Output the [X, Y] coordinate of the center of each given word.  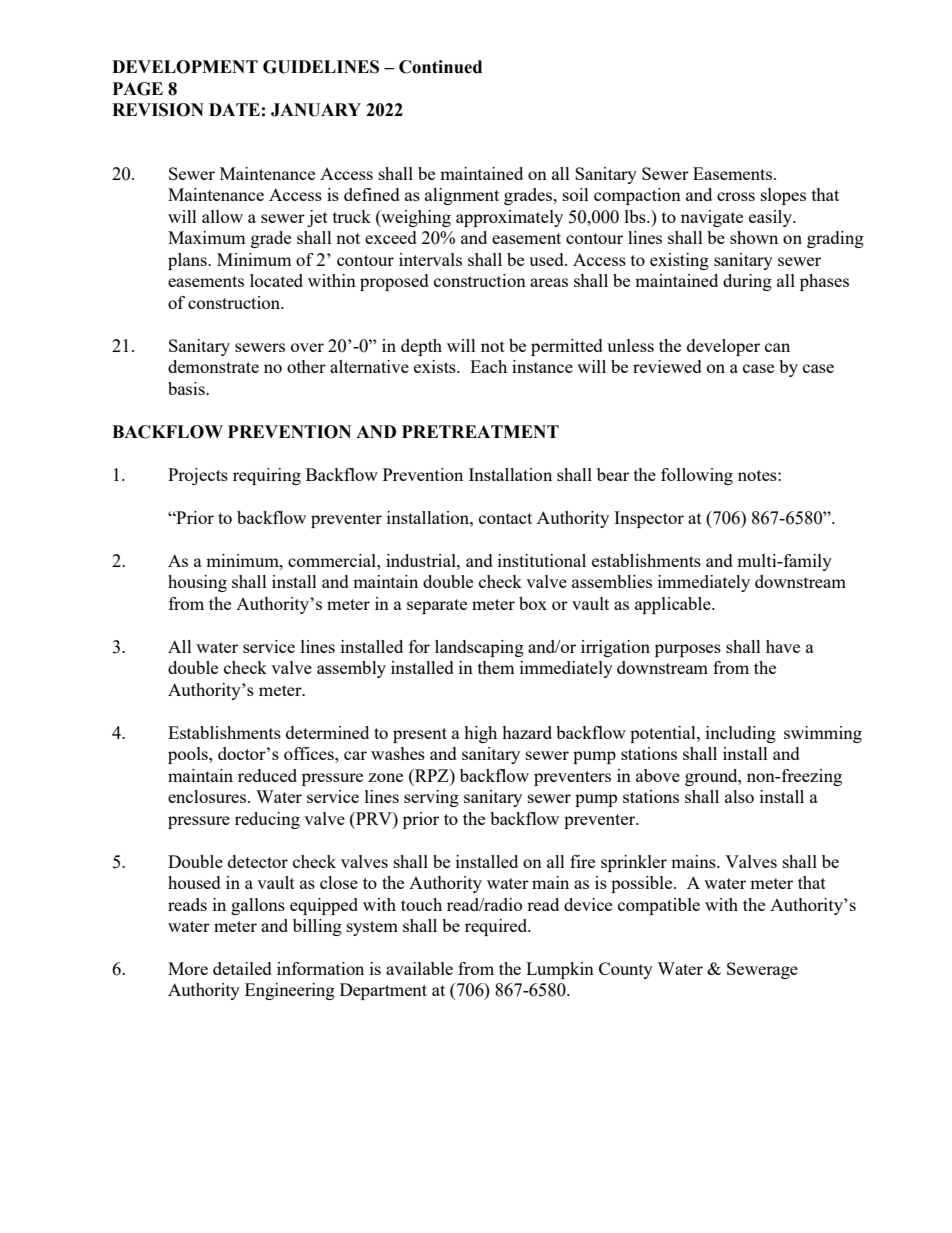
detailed [242, 968]
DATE [234, 109]
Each [488, 366]
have [783, 646]
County [626, 970]
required [497, 927]
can [777, 347]
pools [189, 755]
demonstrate [213, 366]
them [496, 667]
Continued [440, 67]
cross [736, 196]
